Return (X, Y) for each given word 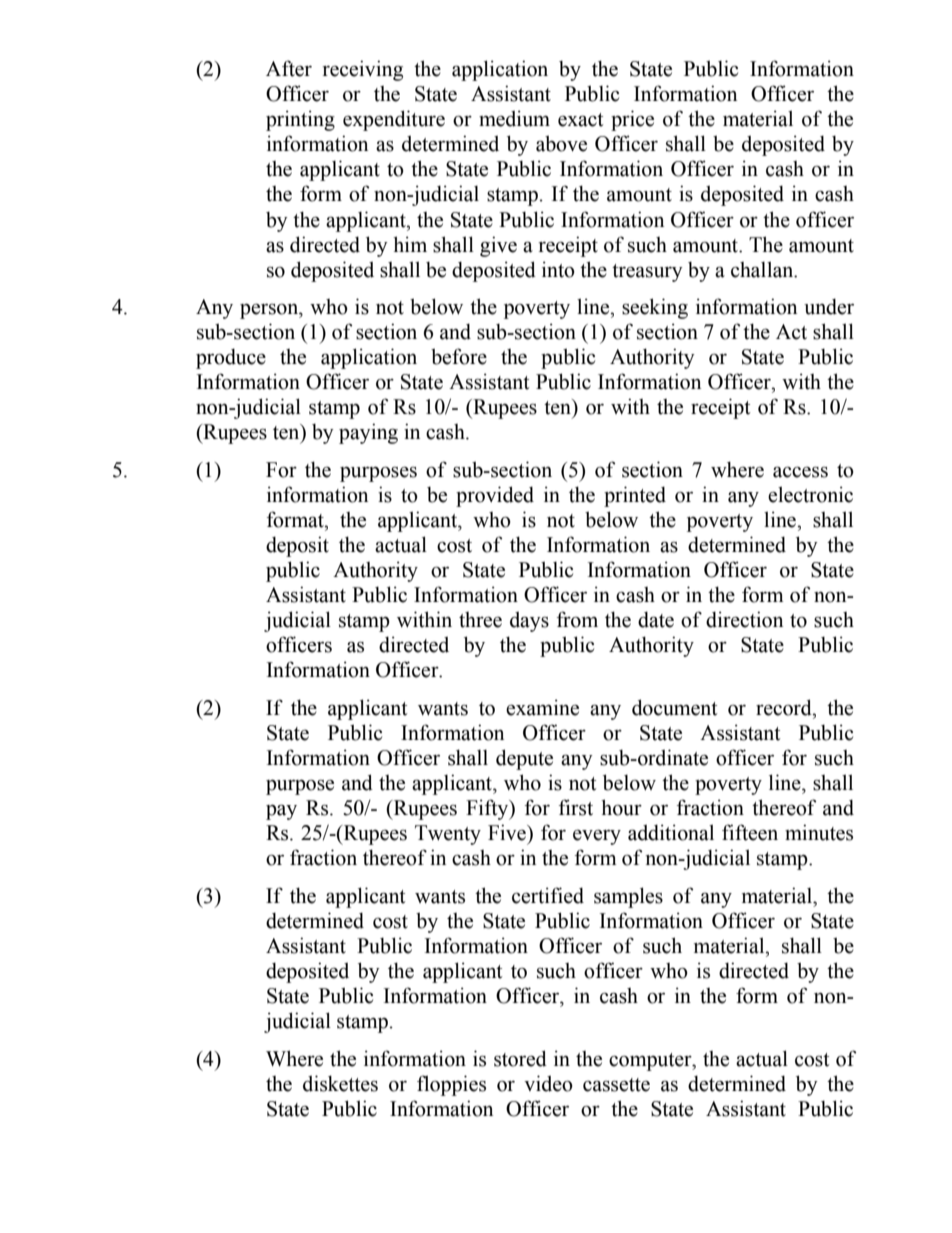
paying (368, 433)
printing (300, 120)
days (529, 622)
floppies (451, 1085)
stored (520, 1058)
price (632, 120)
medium (514, 118)
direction (744, 619)
